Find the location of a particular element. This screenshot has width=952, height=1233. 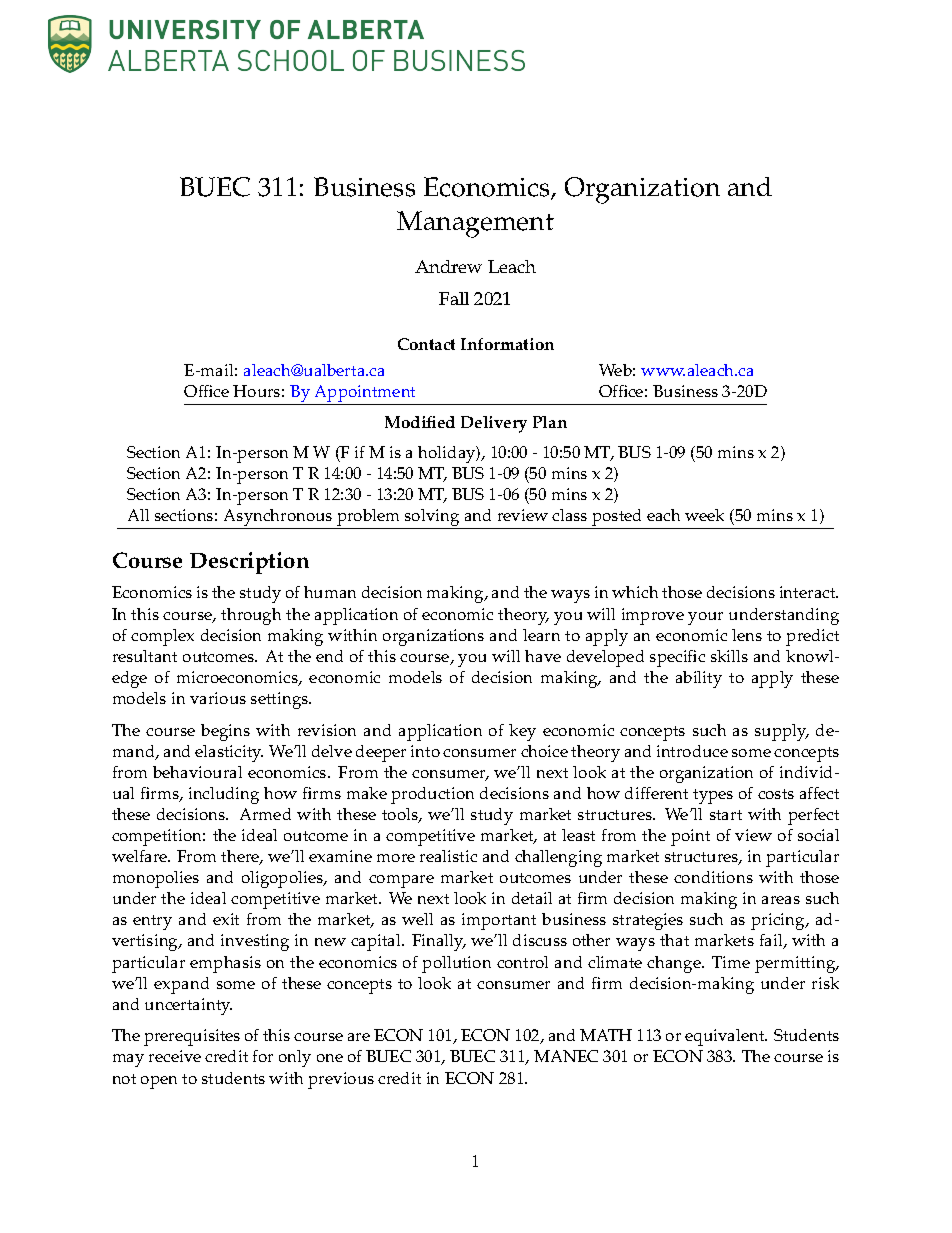

receive is located at coordinates (175, 1056).
